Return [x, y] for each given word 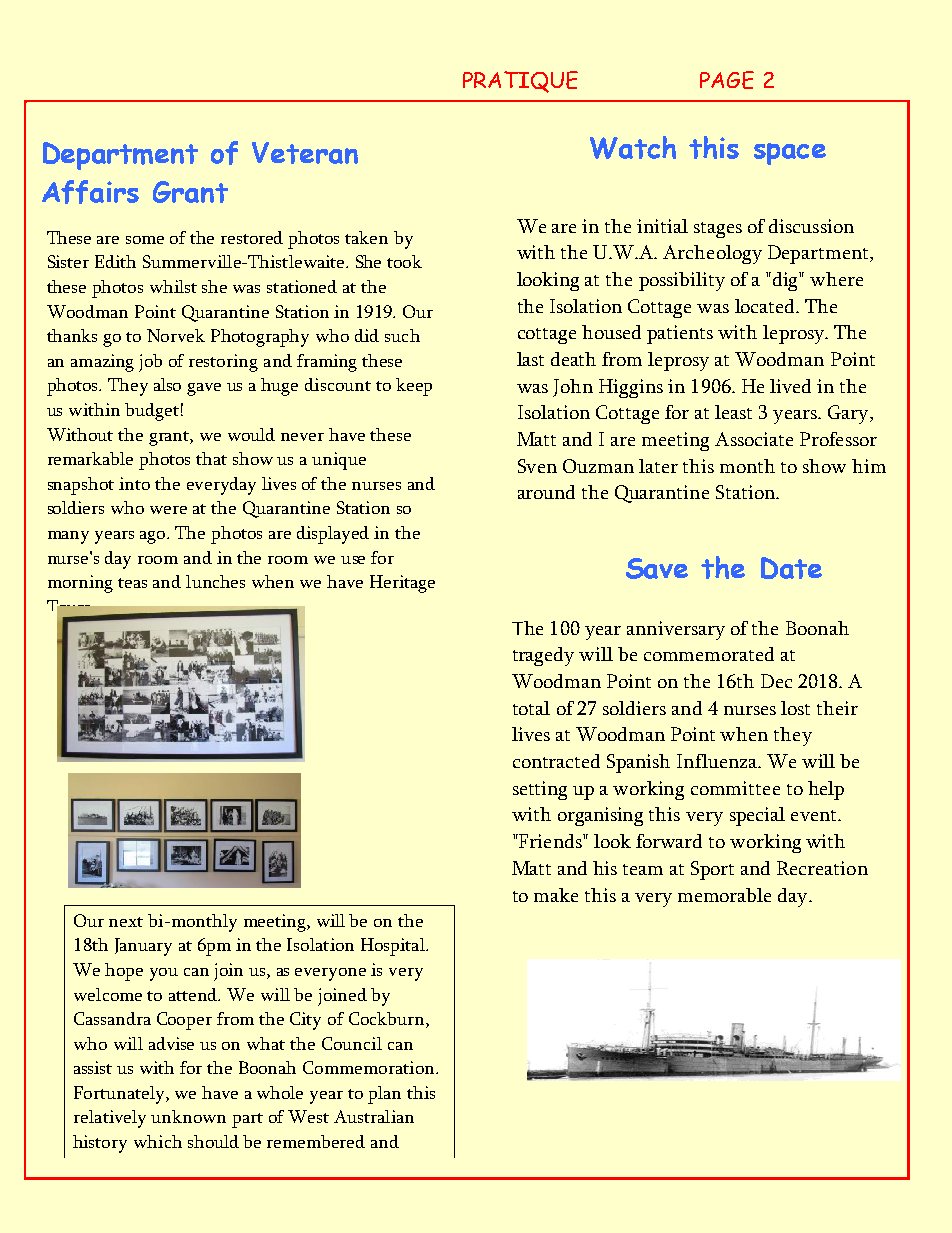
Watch [633, 147]
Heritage [402, 584]
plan [384, 1095]
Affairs [90, 192]
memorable [724, 895]
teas [132, 583]
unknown [188, 1116]
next [126, 922]
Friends [550, 841]
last [530, 359]
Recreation [822, 868]
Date [791, 568]
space [790, 154]
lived [790, 386]
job [150, 363]
